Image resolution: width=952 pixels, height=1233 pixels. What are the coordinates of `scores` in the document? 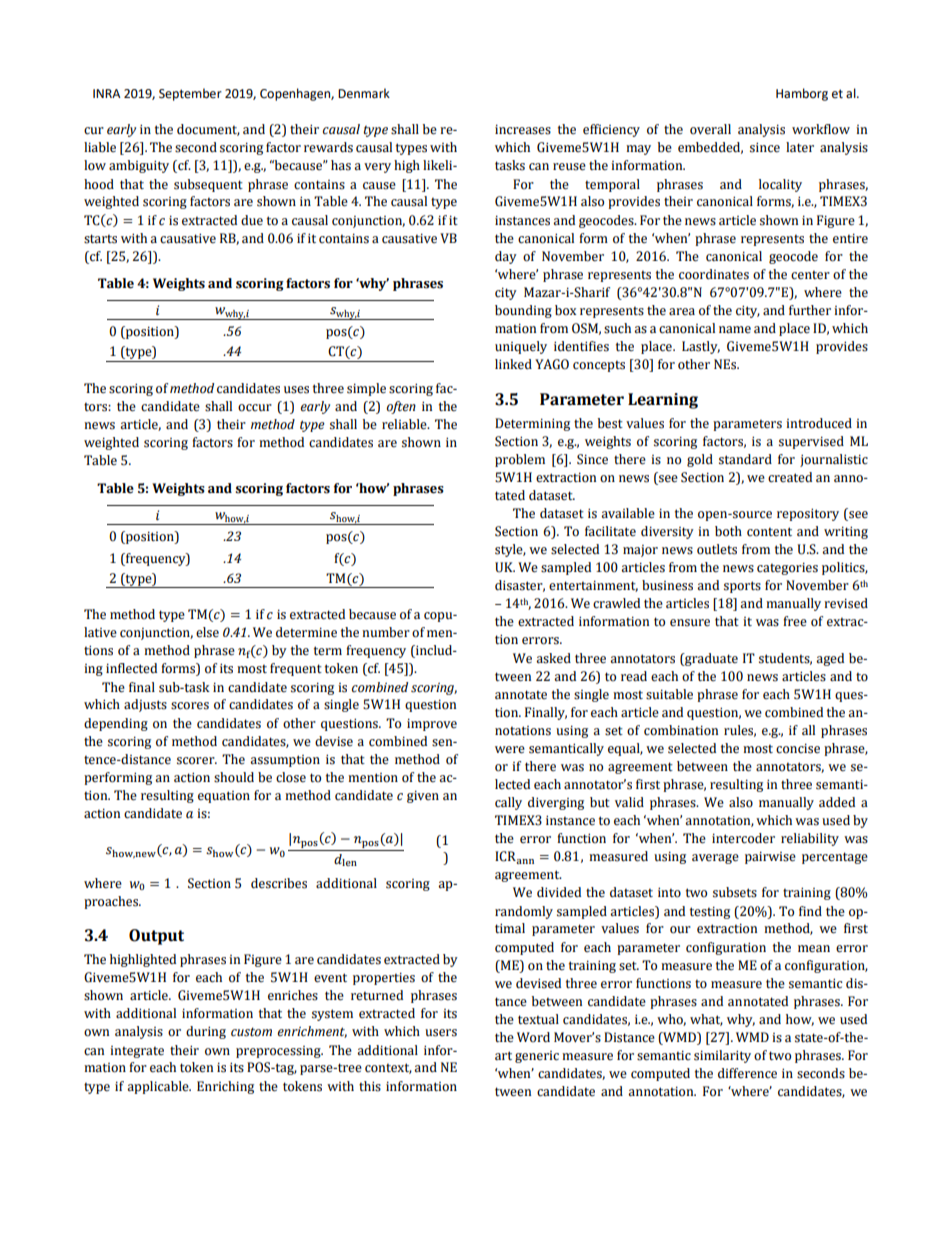 It's located at (190, 706).
